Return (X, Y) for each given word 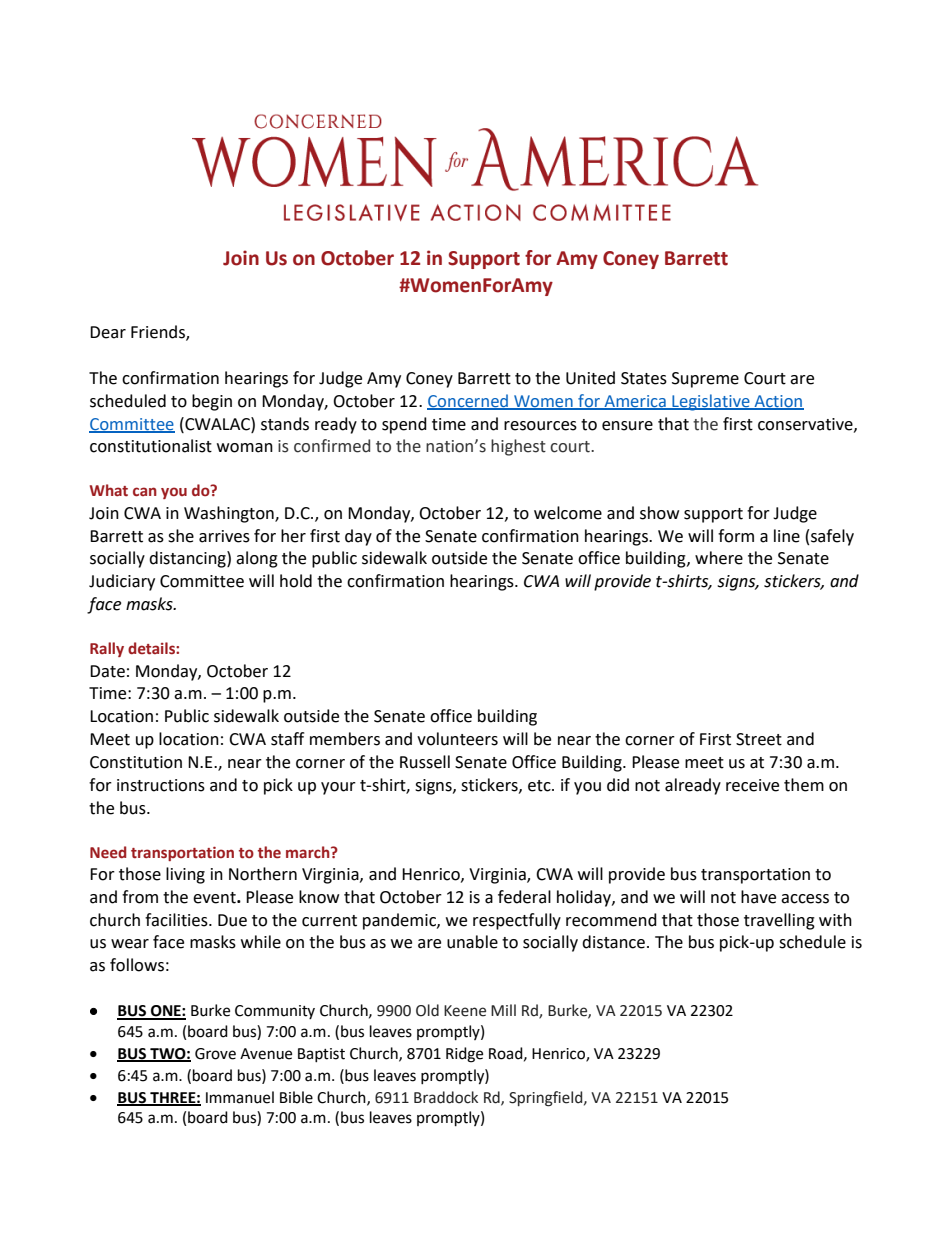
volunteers (457, 739)
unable (472, 942)
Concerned (468, 401)
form (736, 536)
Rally (107, 649)
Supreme (705, 380)
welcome (568, 513)
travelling (779, 921)
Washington (230, 514)
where (719, 558)
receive (752, 785)
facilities (177, 920)
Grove (215, 1054)
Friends (159, 333)
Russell (425, 762)
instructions (161, 785)
